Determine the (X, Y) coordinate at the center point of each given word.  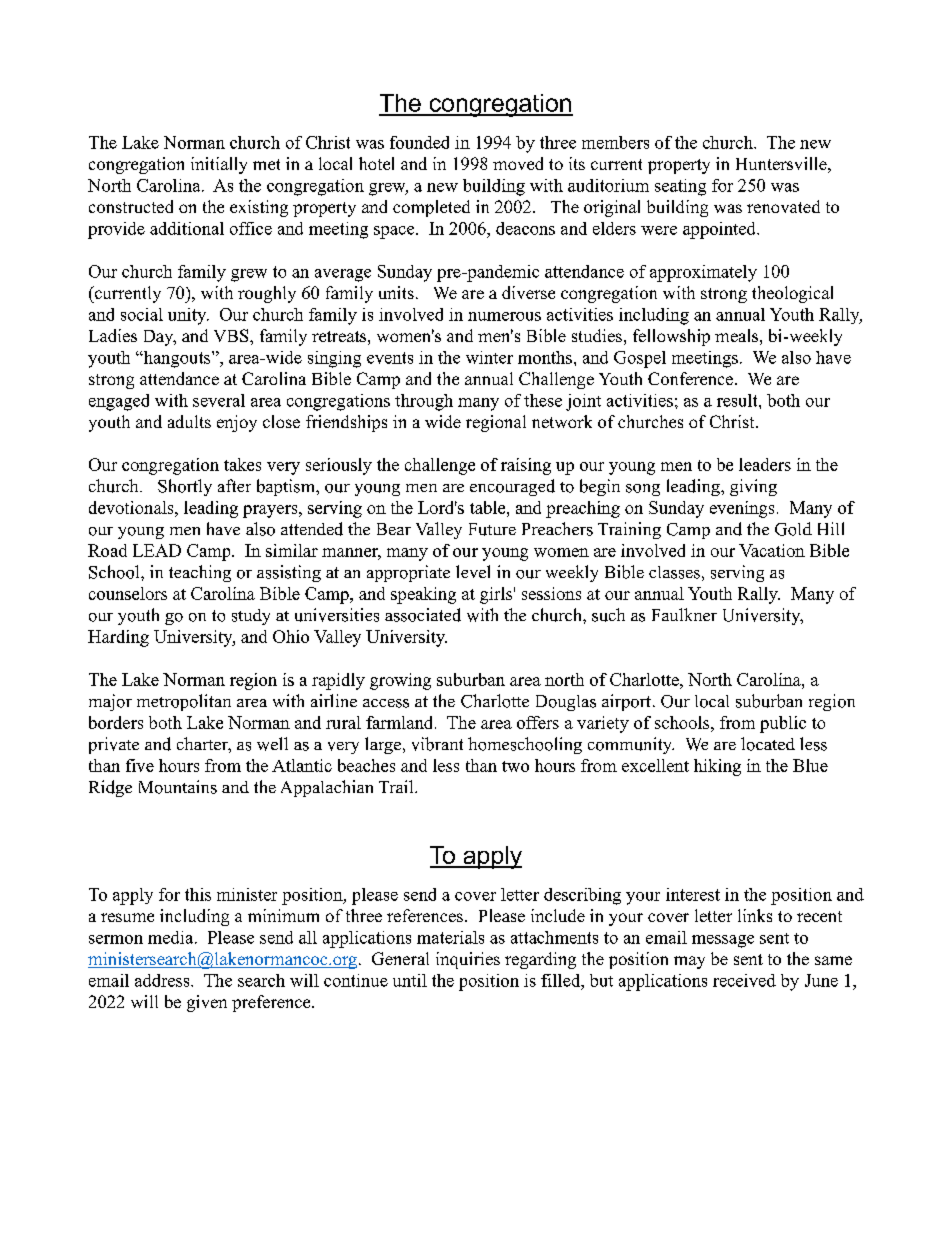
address (163, 980)
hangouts (177, 359)
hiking (717, 767)
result (738, 400)
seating (680, 187)
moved (518, 163)
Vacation (772, 550)
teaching (200, 573)
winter (489, 357)
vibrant (437, 744)
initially (219, 165)
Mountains (178, 787)
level (473, 571)
